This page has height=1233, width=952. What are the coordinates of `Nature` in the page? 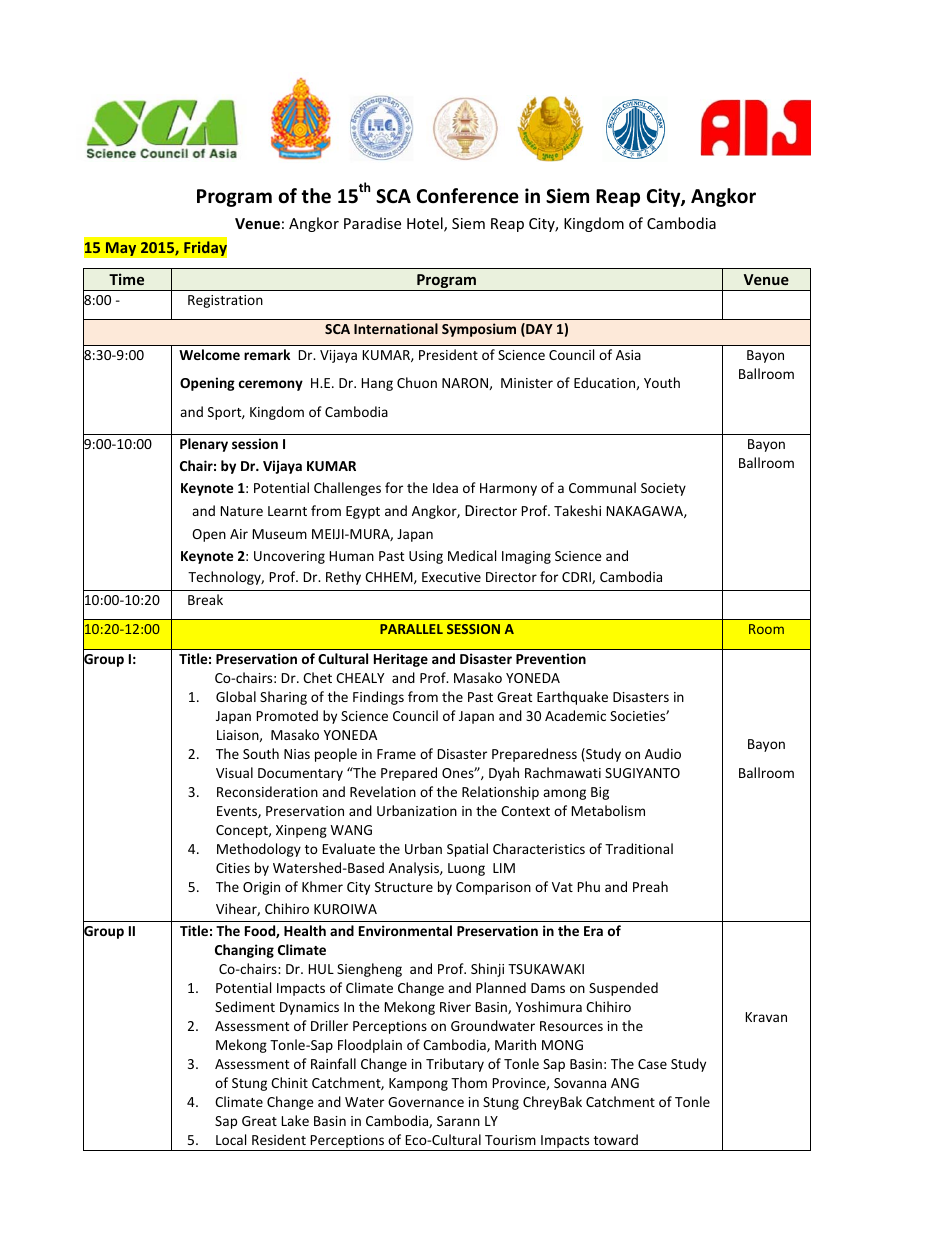 It's located at (242, 511).
